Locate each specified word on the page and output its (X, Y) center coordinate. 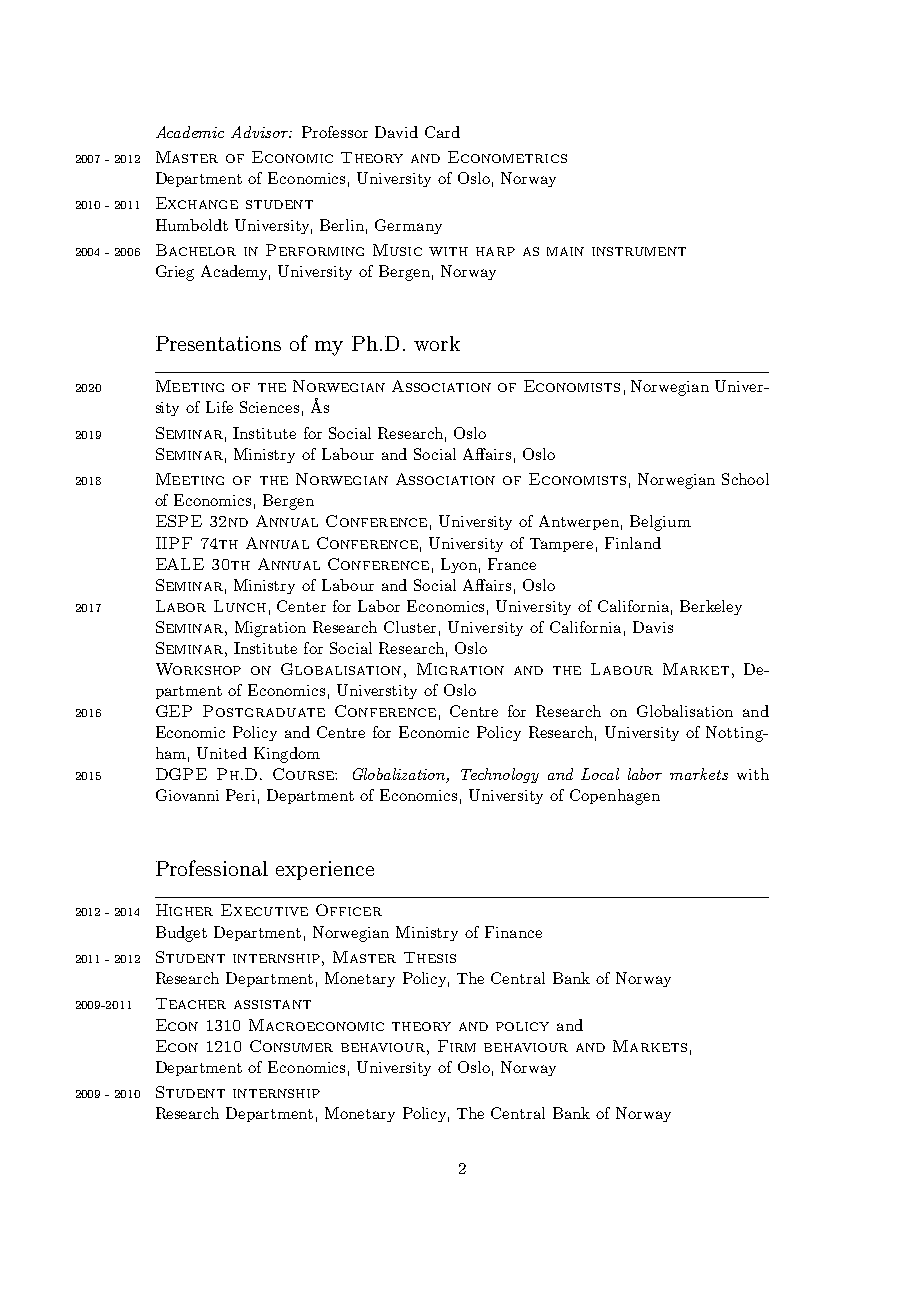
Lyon (459, 565)
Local (600, 774)
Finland (633, 543)
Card (442, 132)
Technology (500, 775)
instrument (639, 251)
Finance (513, 932)
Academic (190, 132)
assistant (272, 1004)
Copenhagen (615, 797)
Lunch (240, 606)
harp (495, 251)
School (745, 479)
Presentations (218, 343)
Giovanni (187, 795)
